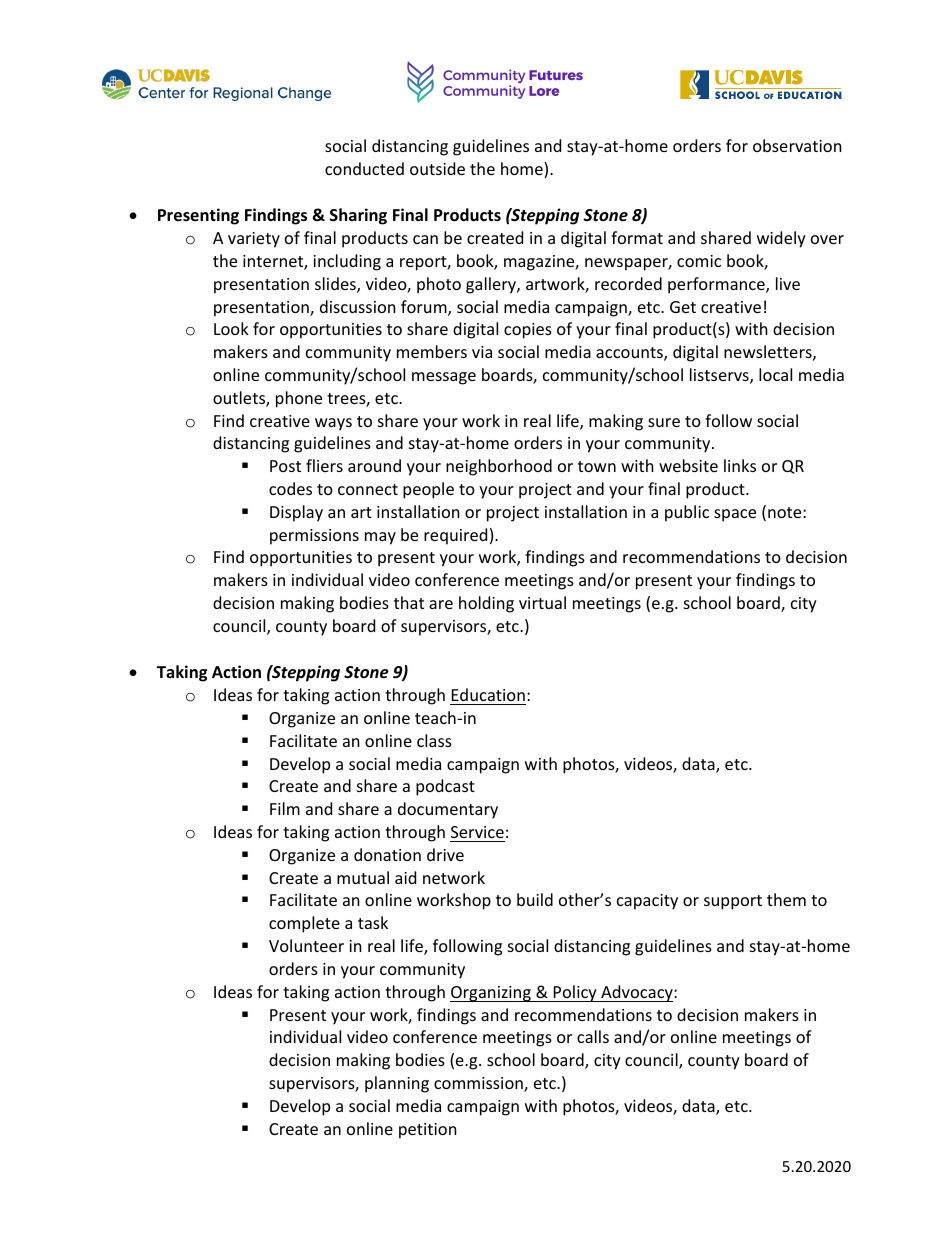 This image has width=952, height=1233. I want to click on outside, so click(437, 168).
